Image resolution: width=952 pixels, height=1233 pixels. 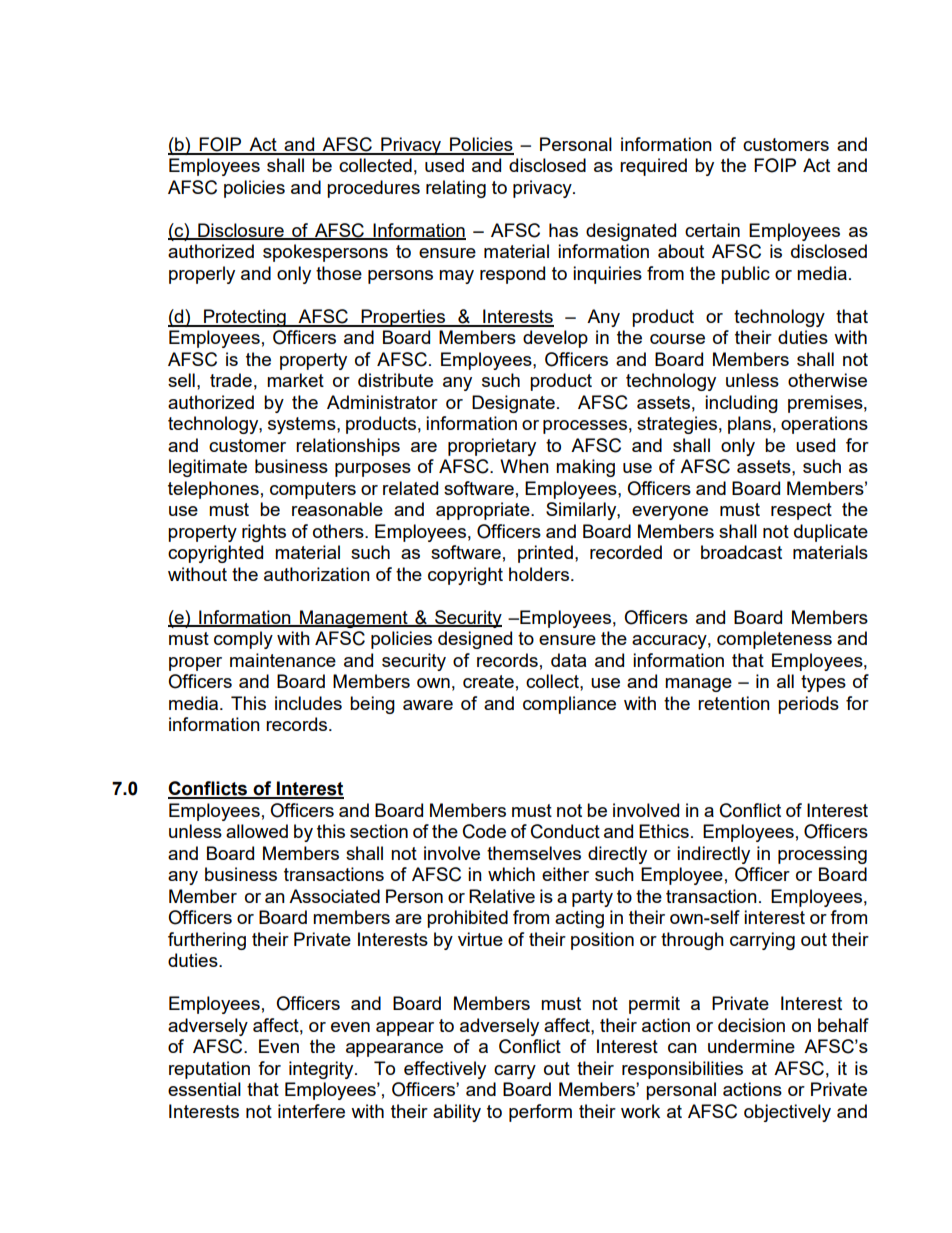 I want to click on processing, so click(x=822, y=855).
